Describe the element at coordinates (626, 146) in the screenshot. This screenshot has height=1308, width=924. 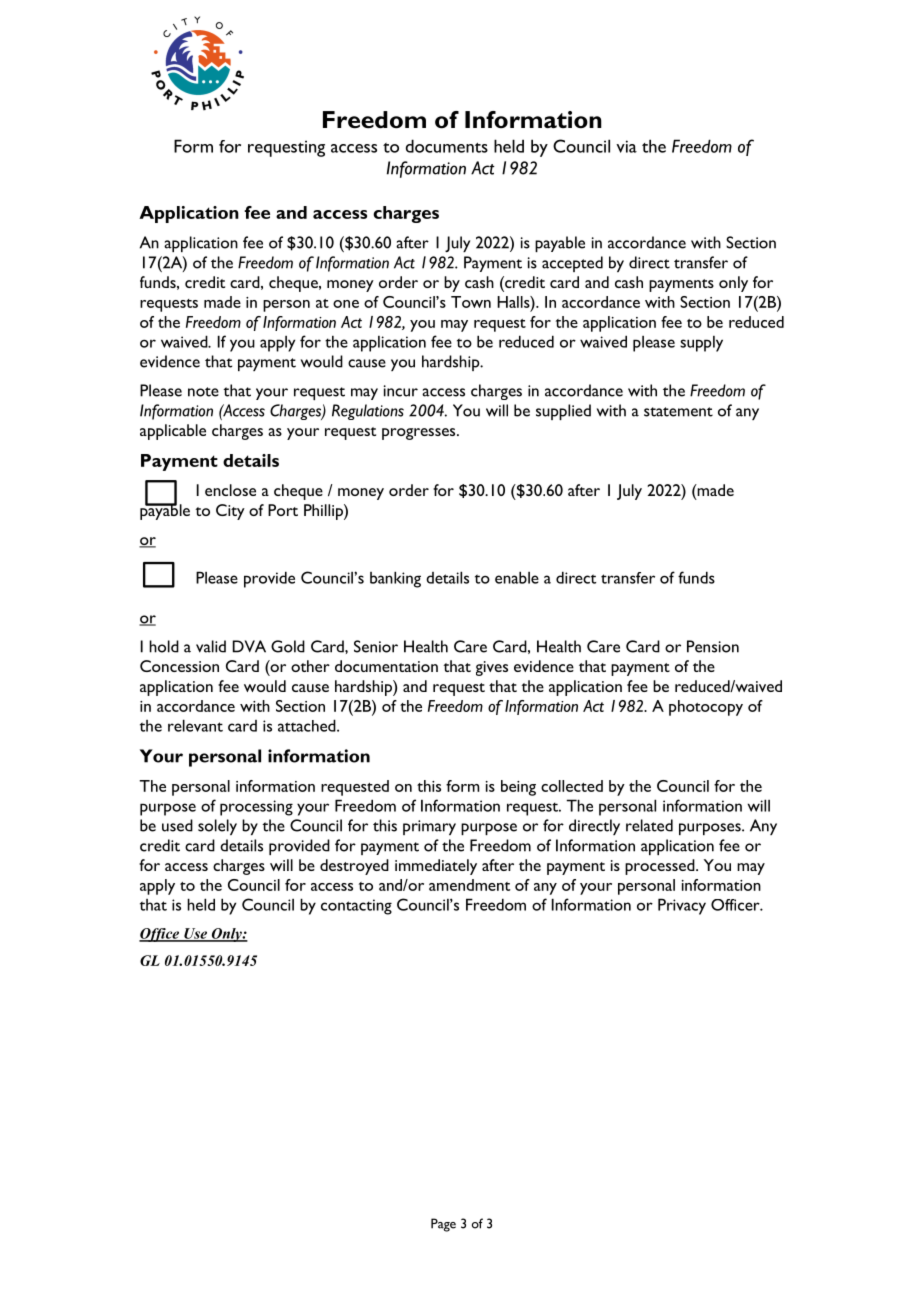
I see `via` at that location.
